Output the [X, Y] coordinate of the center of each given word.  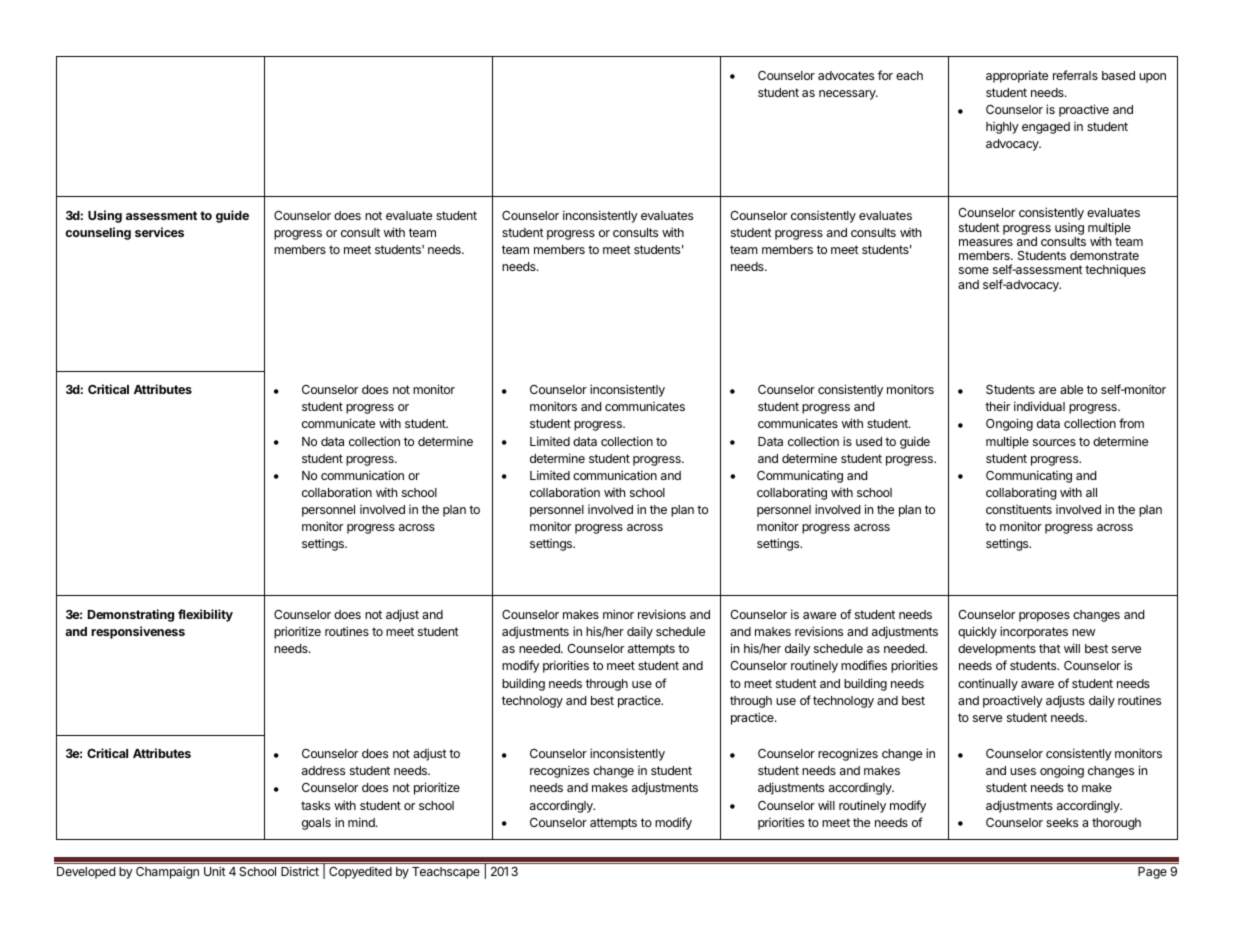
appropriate [1017, 76]
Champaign [167, 872]
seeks [1062, 822]
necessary [848, 95]
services [159, 232]
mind [362, 822]
